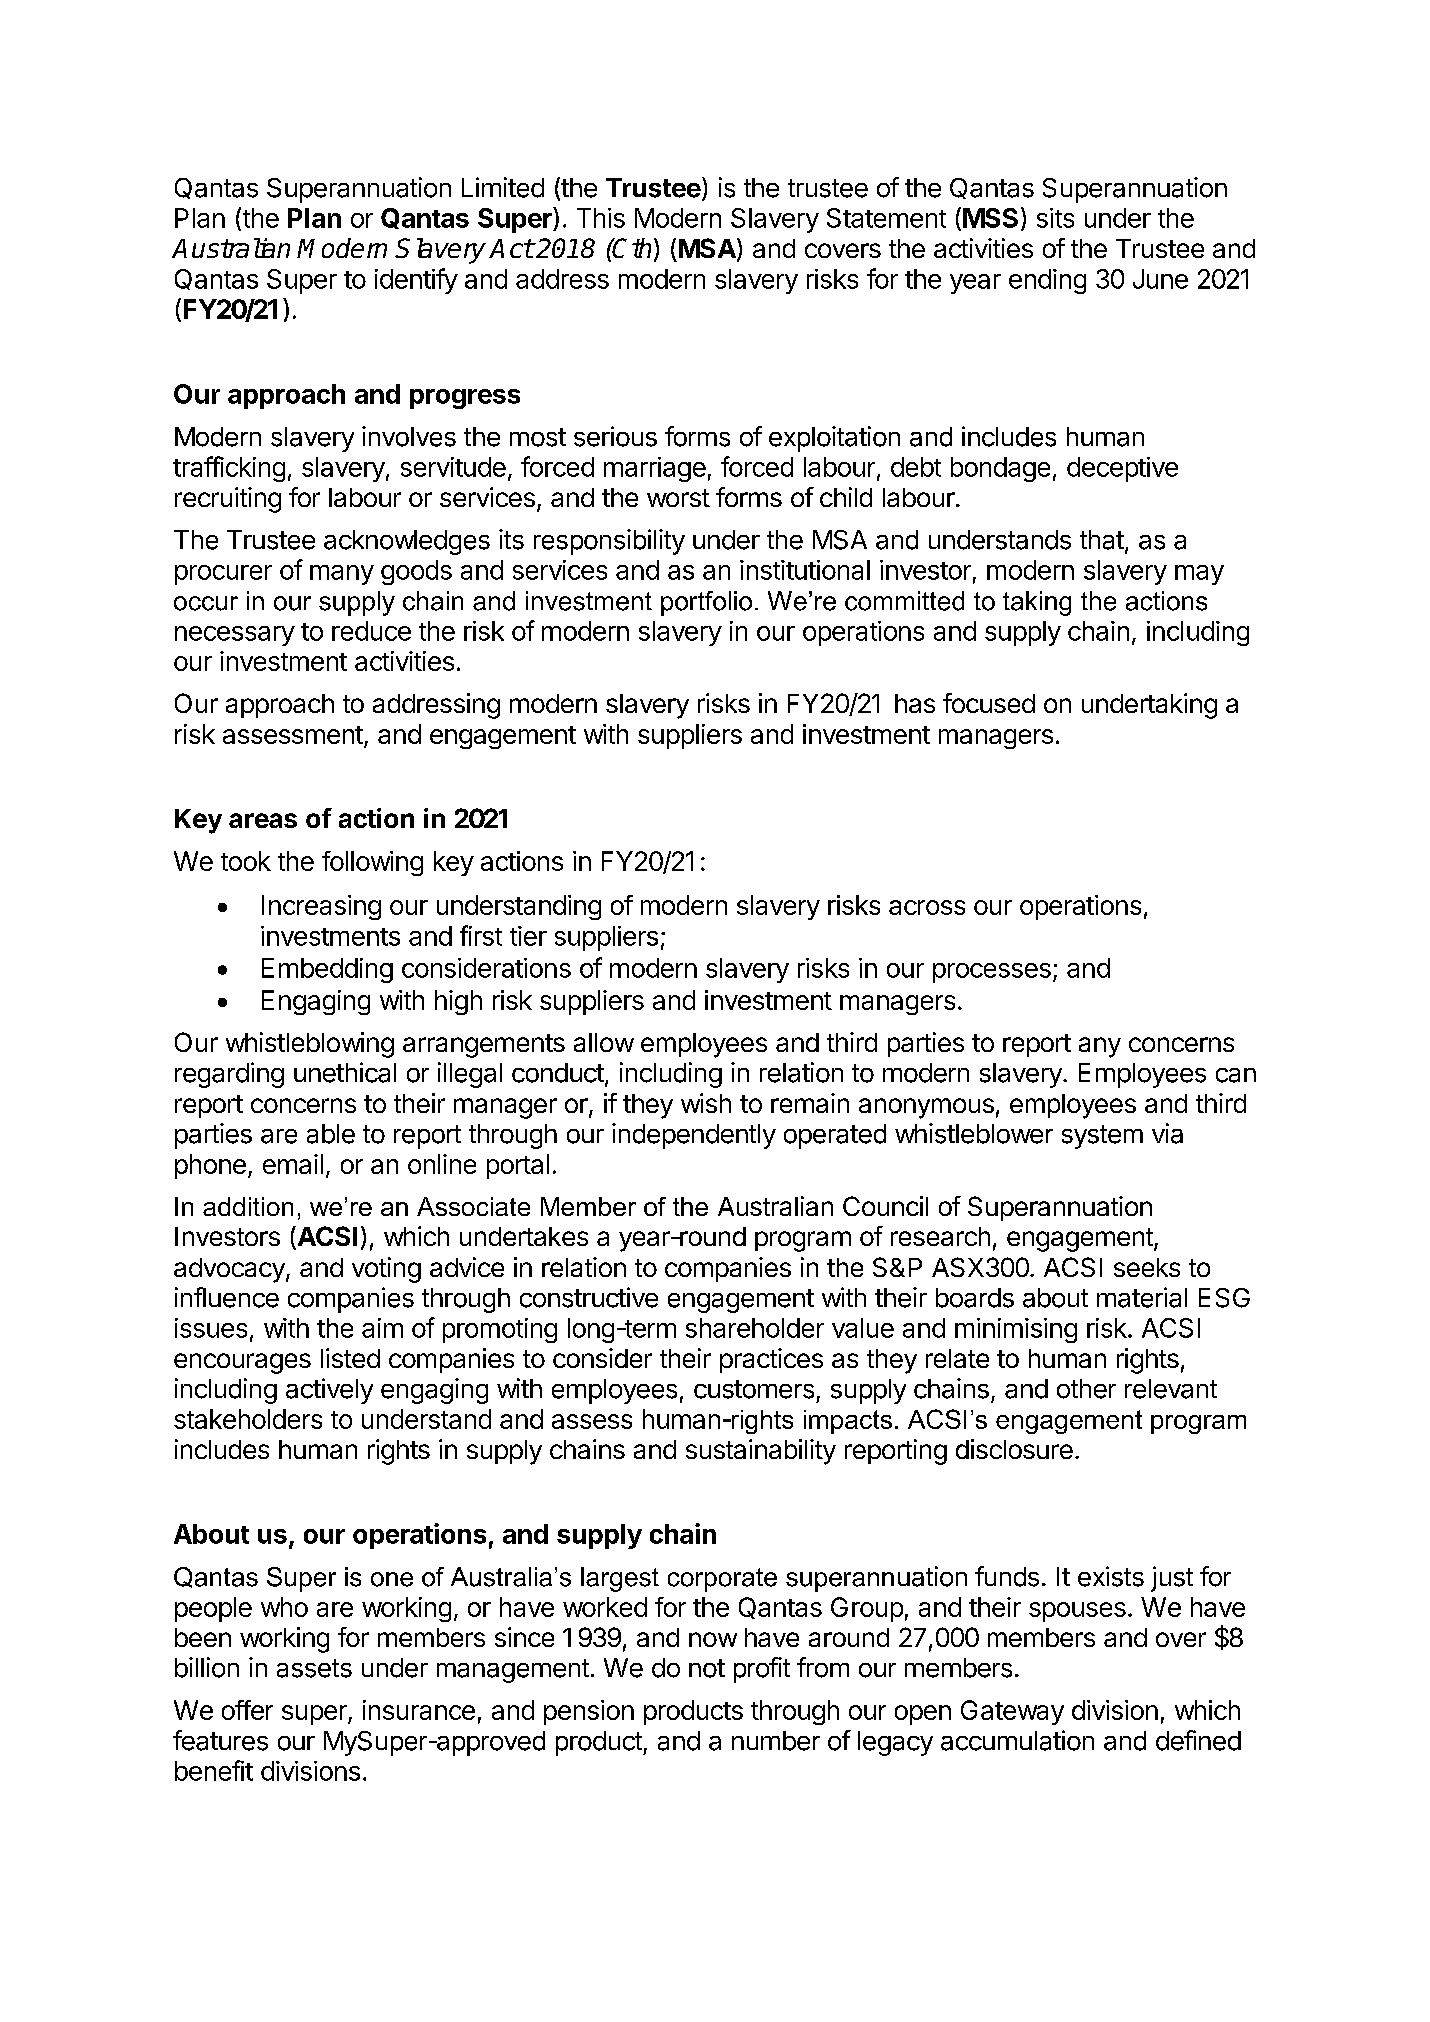  Describe the element at coordinates (327, 970) in the document. I see `Embedding` at that location.
